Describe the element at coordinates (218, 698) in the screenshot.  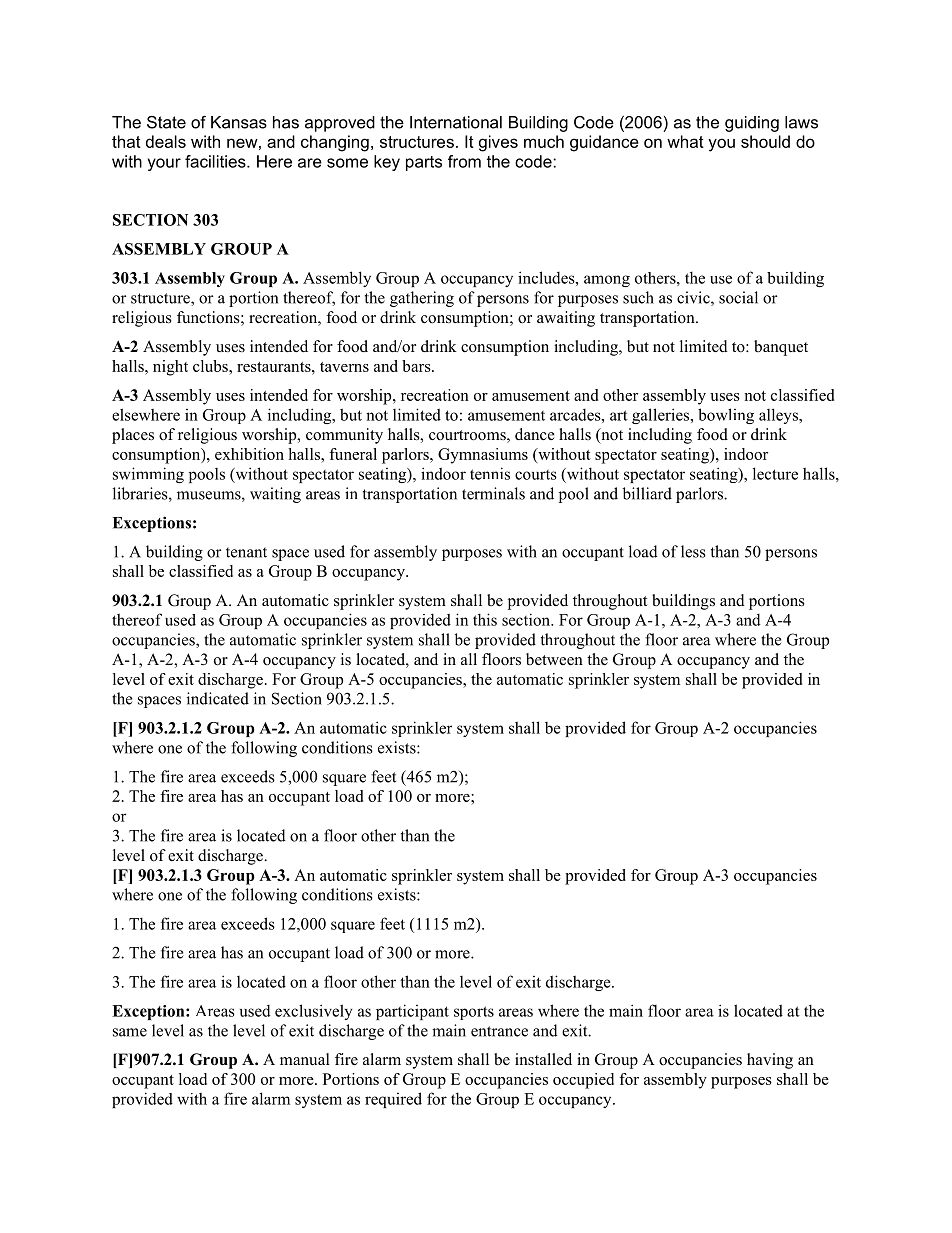
I see `indicated` at that location.
